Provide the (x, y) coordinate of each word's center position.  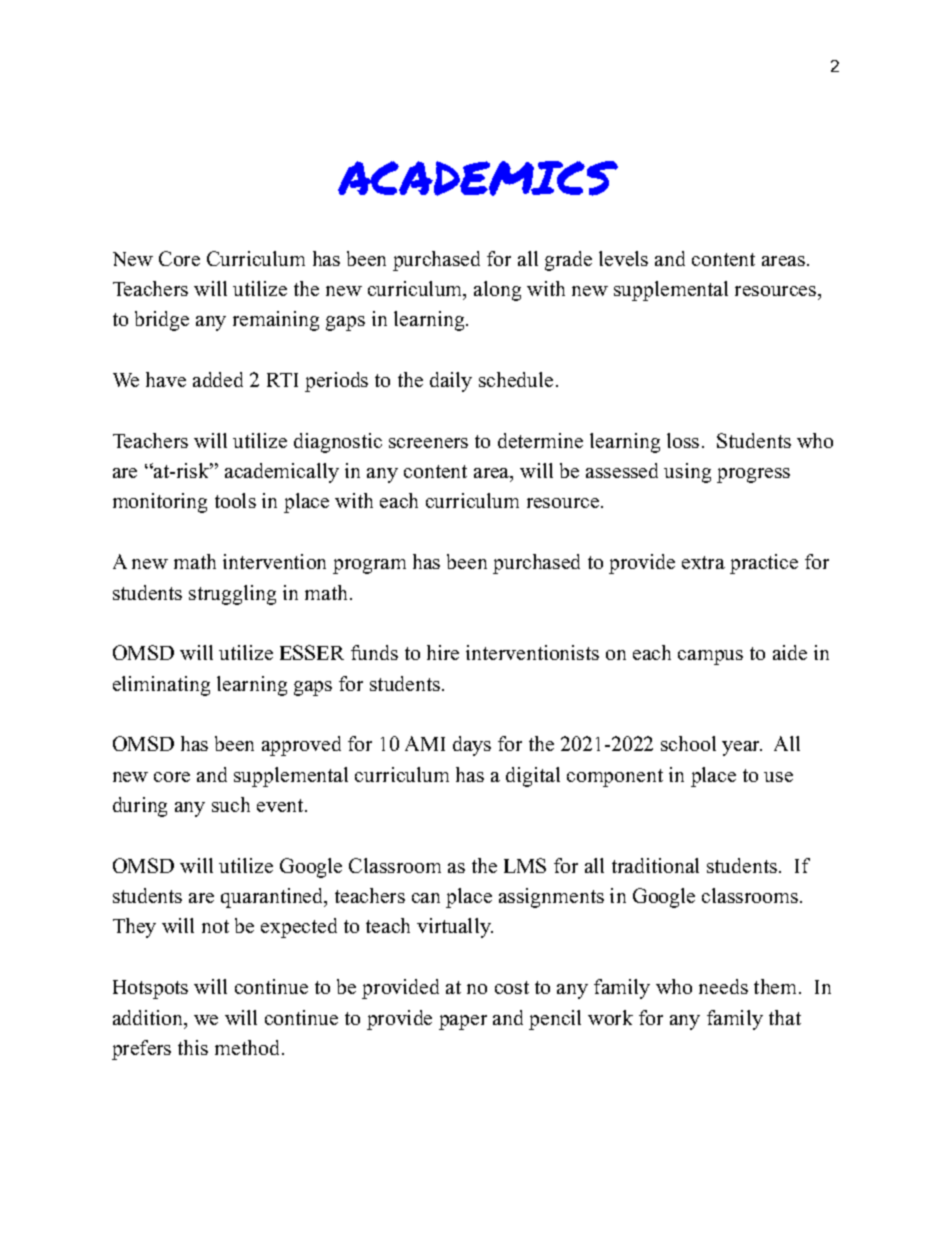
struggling (232, 595)
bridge (162, 321)
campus (710, 657)
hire (443, 652)
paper (463, 1022)
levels (623, 258)
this (193, 1047)
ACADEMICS (478, 178)
